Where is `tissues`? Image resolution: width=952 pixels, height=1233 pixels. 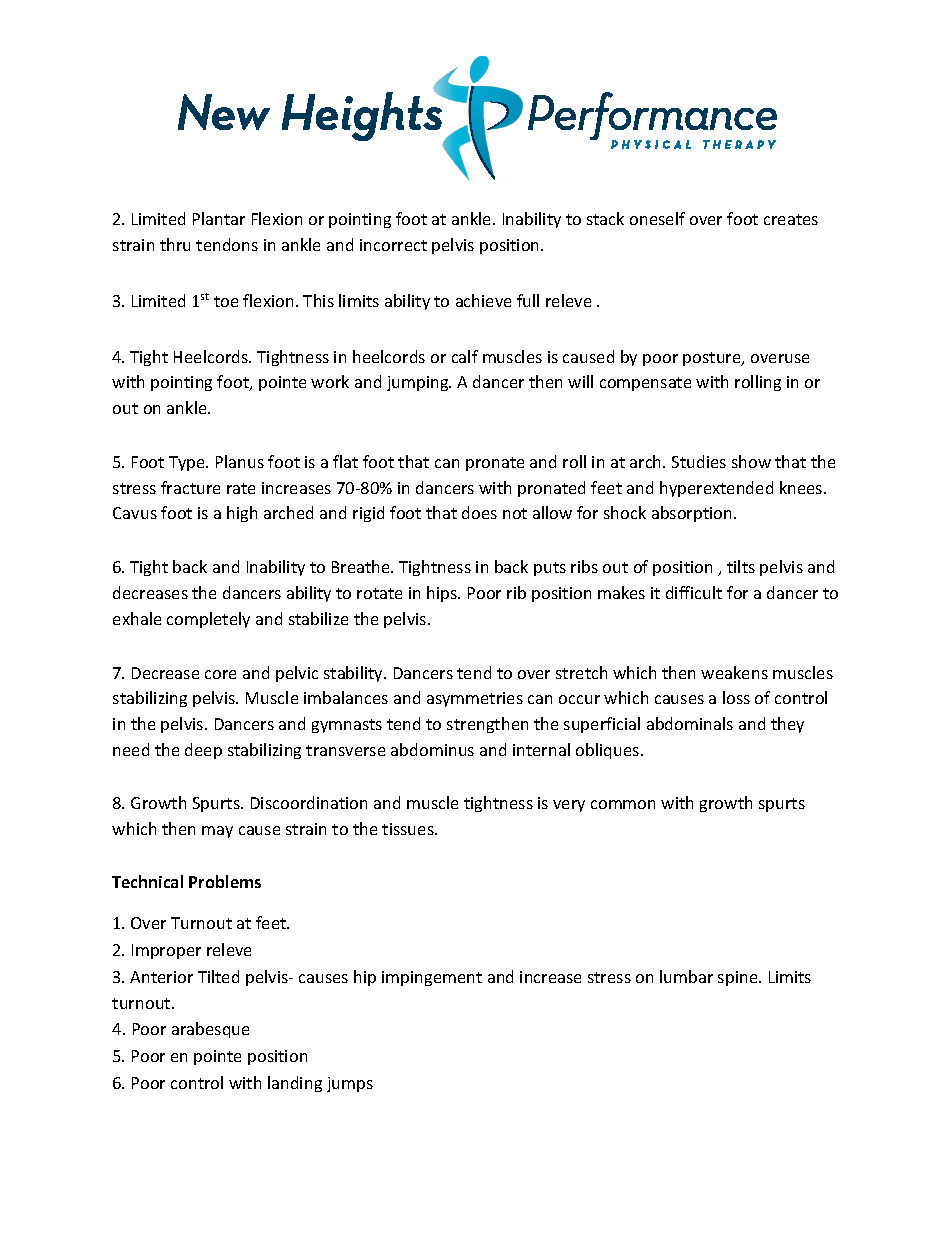 tissues is located at coordinates (409, 829).
